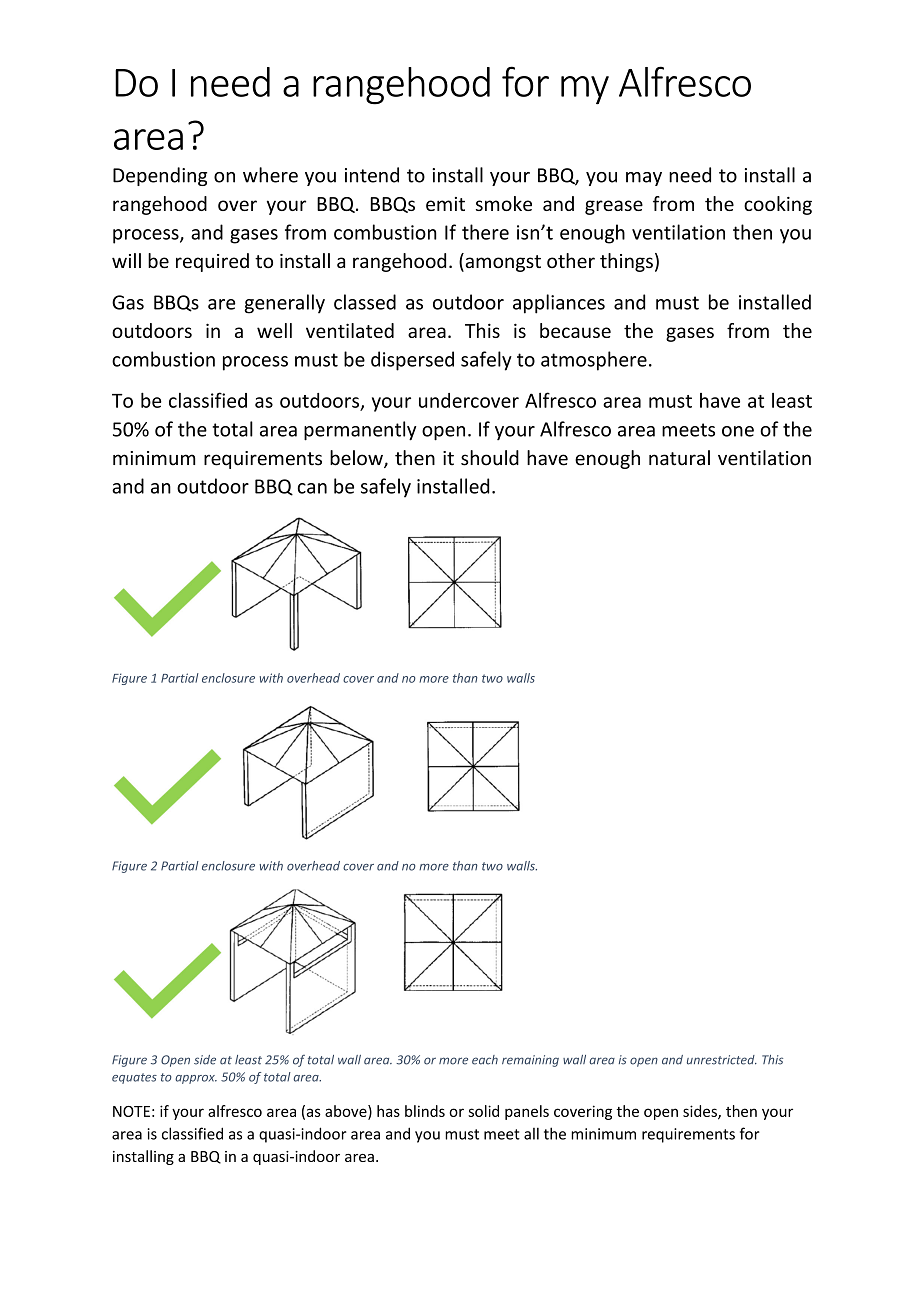 This screenshot has height=1308, width=924. I want to click on emit, so click(445, 204).
